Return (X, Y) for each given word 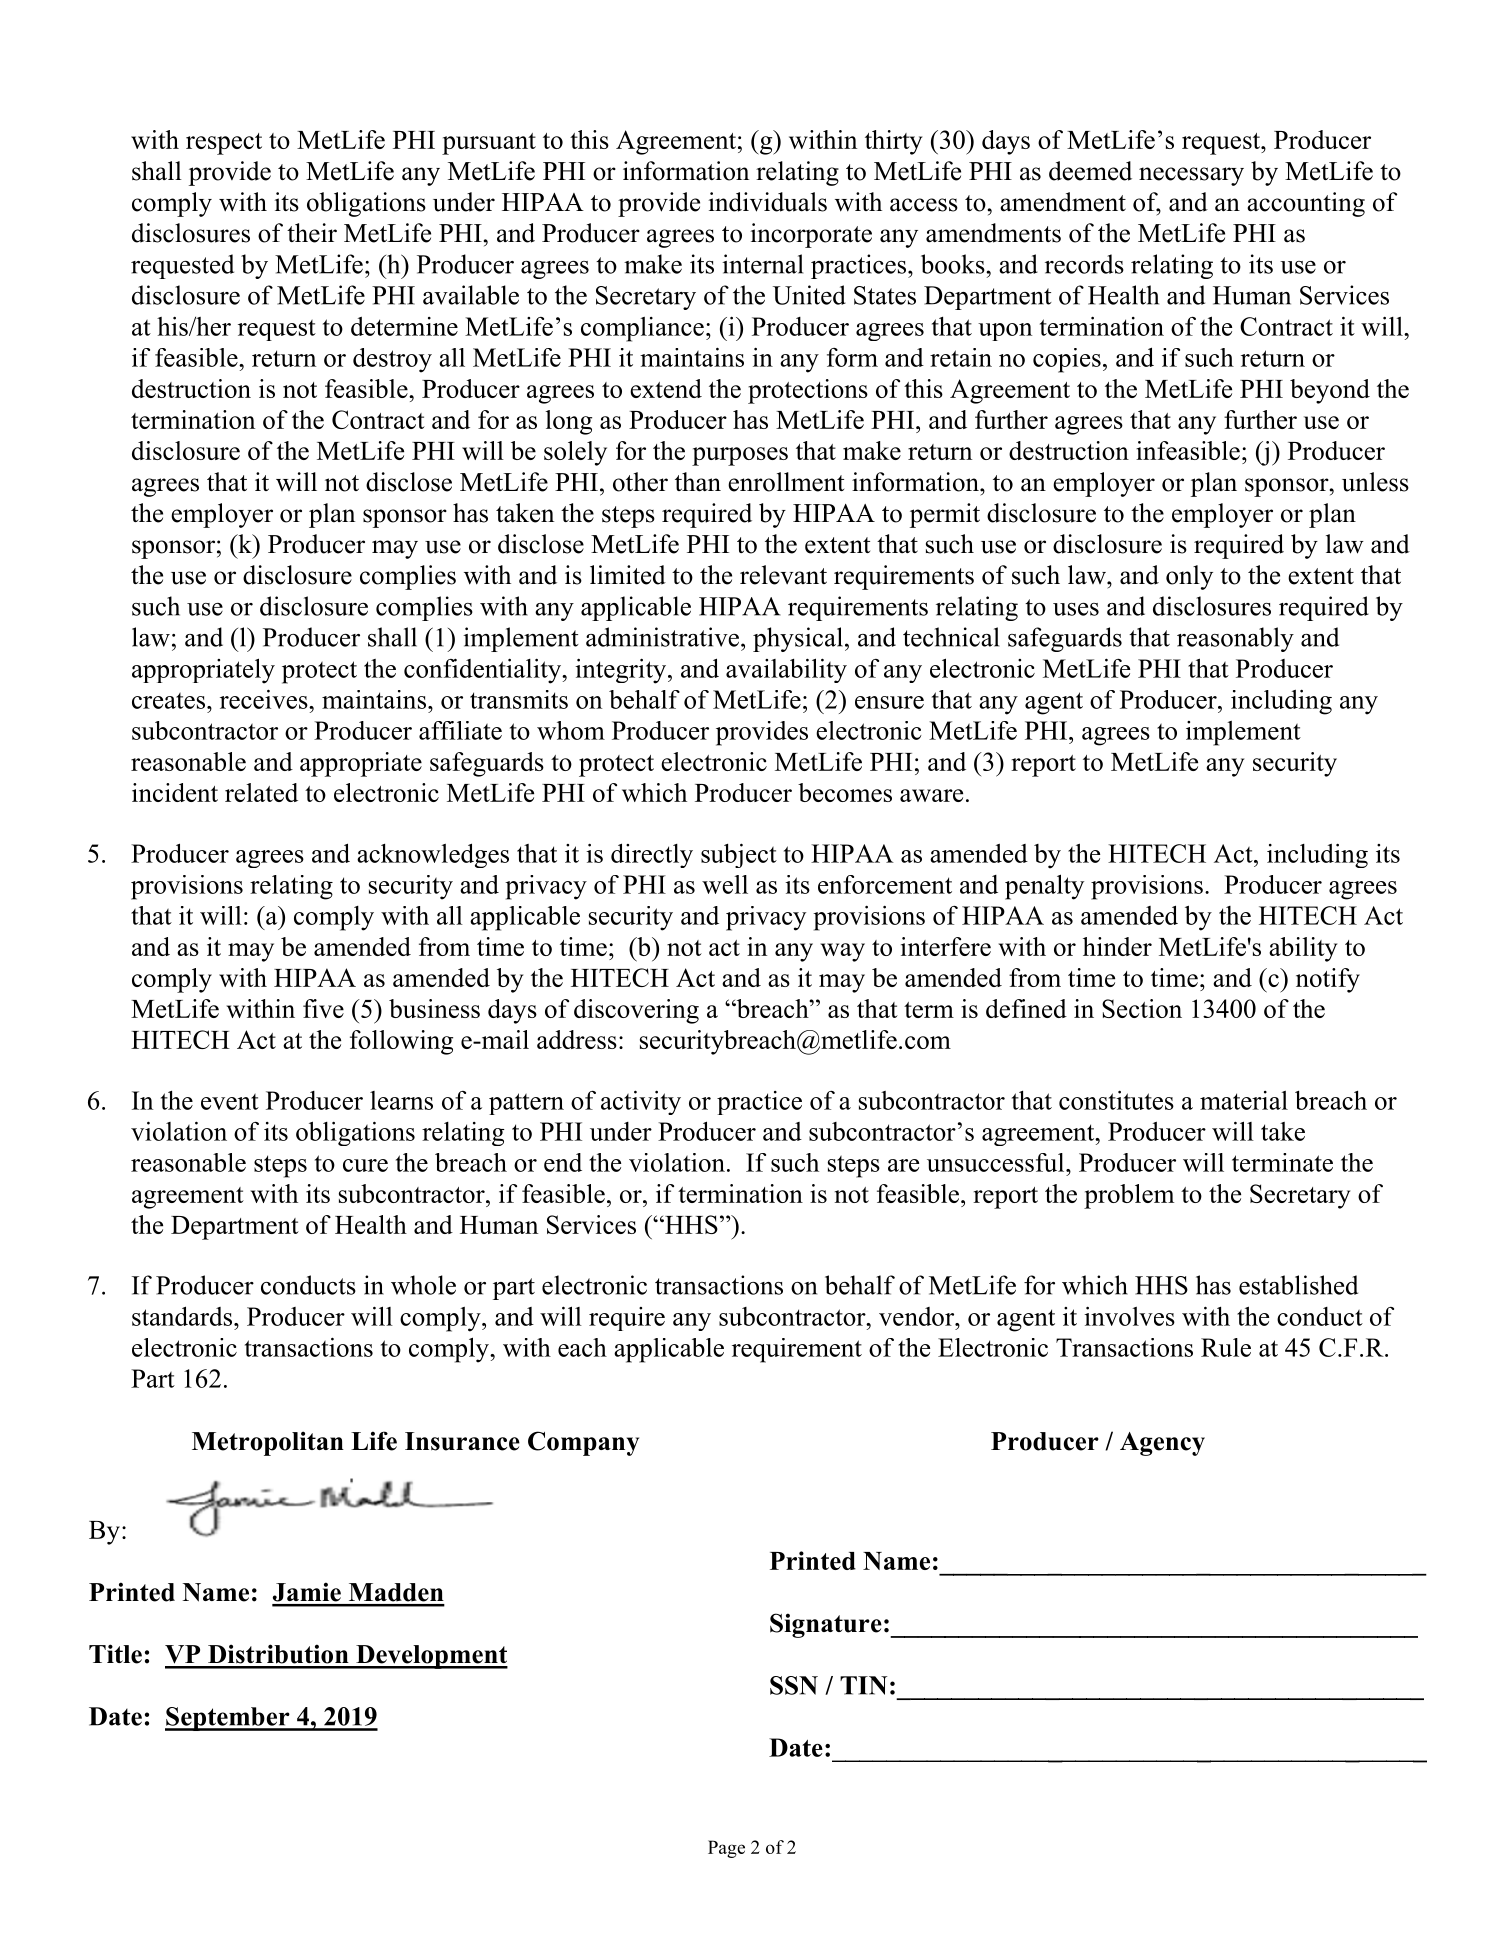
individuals (768, 202)
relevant (783, 575)
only (1189, 577)
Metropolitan (268, 1443)
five (323, 1008)
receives (265, 699)
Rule (1226, 1347)
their (312, 233)
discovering (636, 1011)
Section (1142, 1008)
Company (583, 1443)
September (228, 1719)
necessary (1191, 176)
